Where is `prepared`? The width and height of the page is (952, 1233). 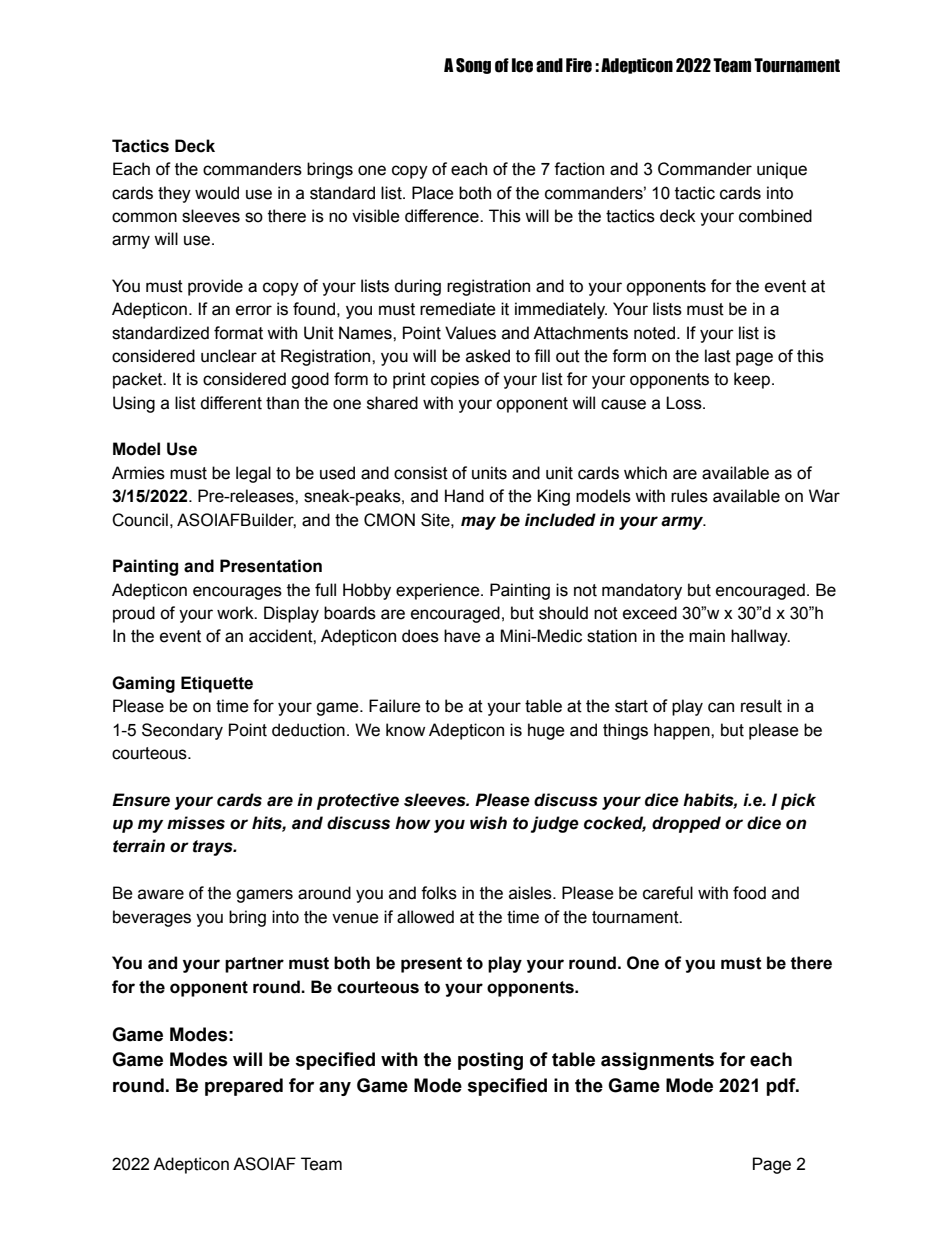
prepared is located at coordinates (244, 1087).
